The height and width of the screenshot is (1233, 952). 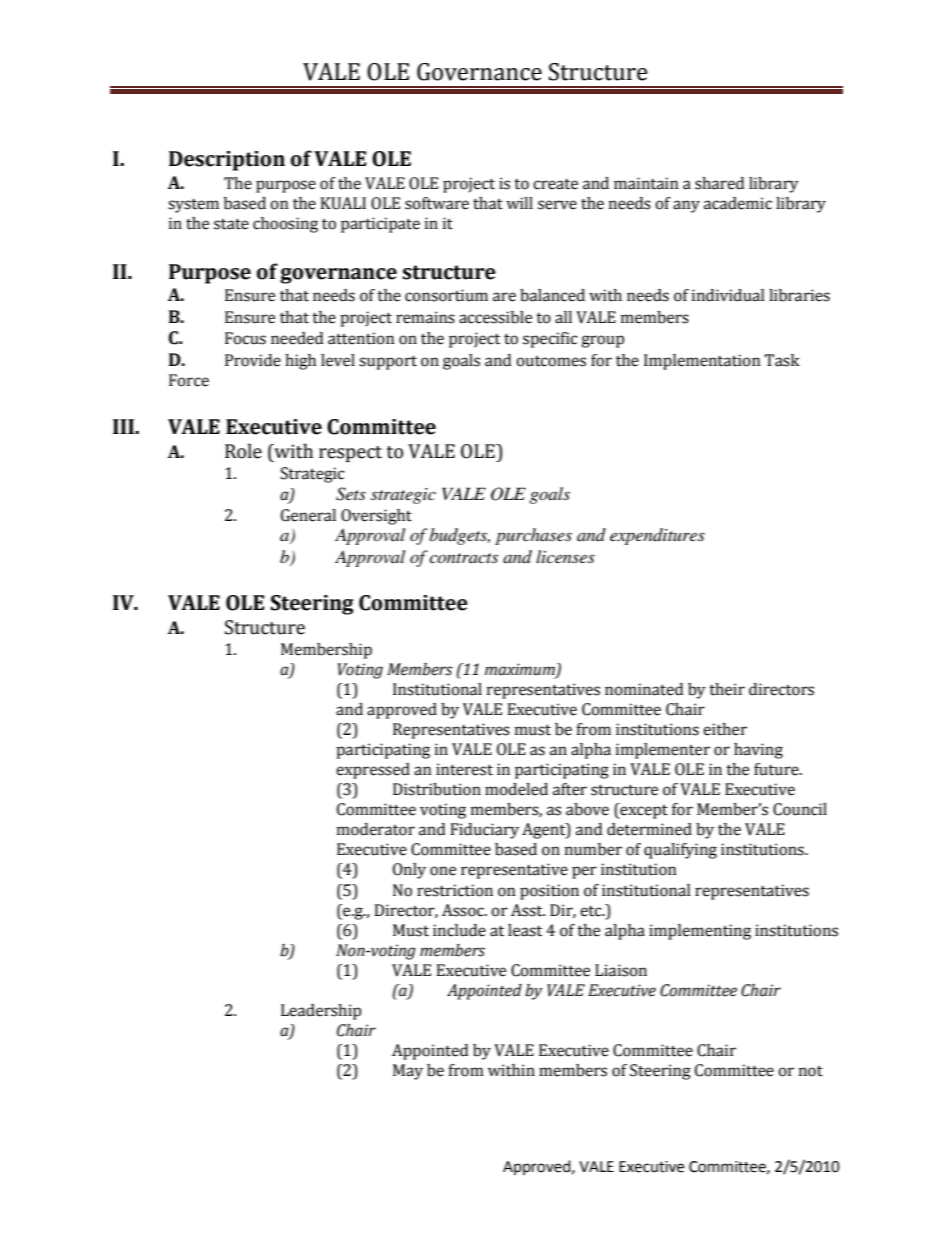 What do you see at coordinates (376, 517) in the screenshot?
I see `Oversight` at bounding box center [376, 517].
